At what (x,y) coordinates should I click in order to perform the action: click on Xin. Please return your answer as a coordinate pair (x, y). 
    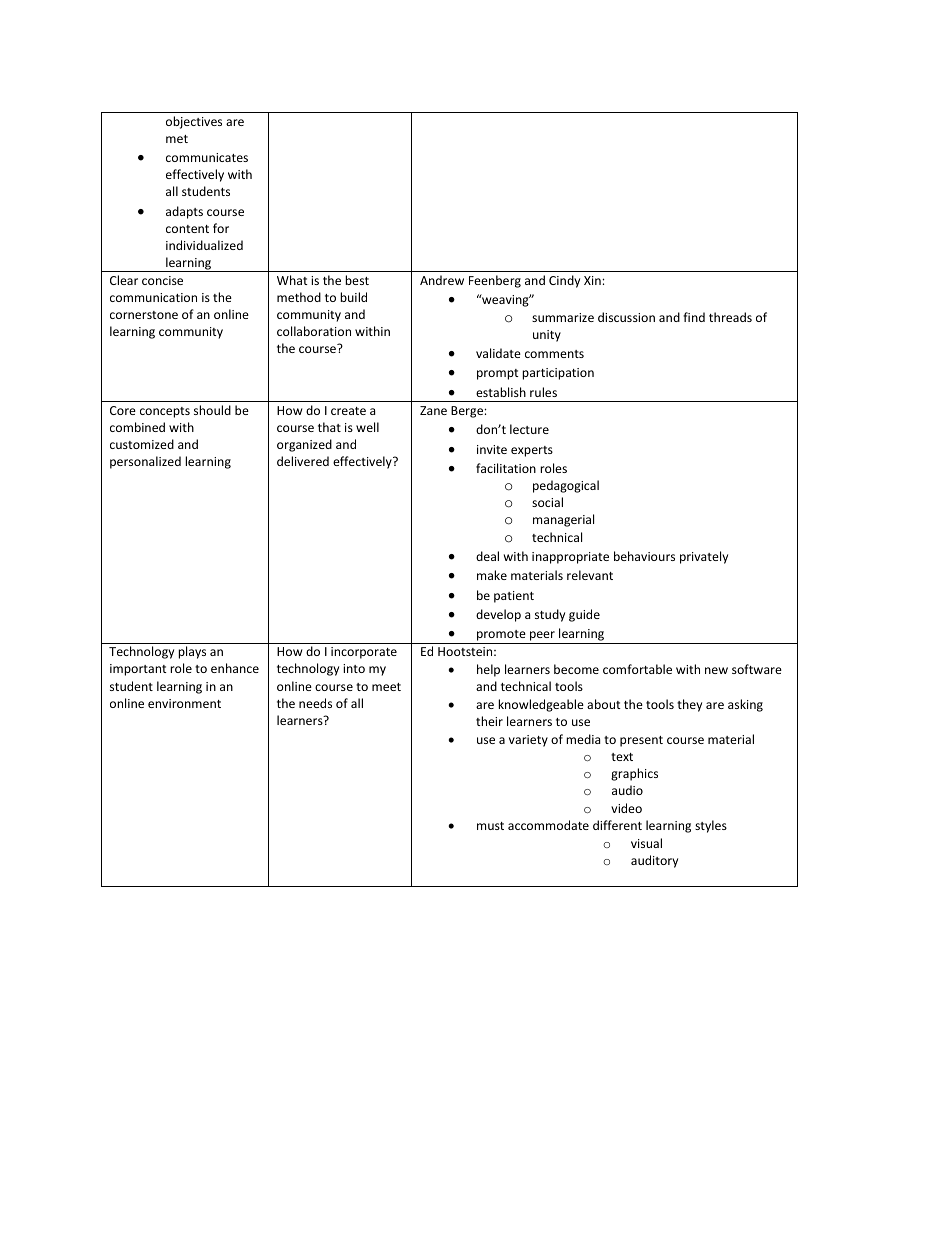
    Looking at the image, I should click on (593, 280).
